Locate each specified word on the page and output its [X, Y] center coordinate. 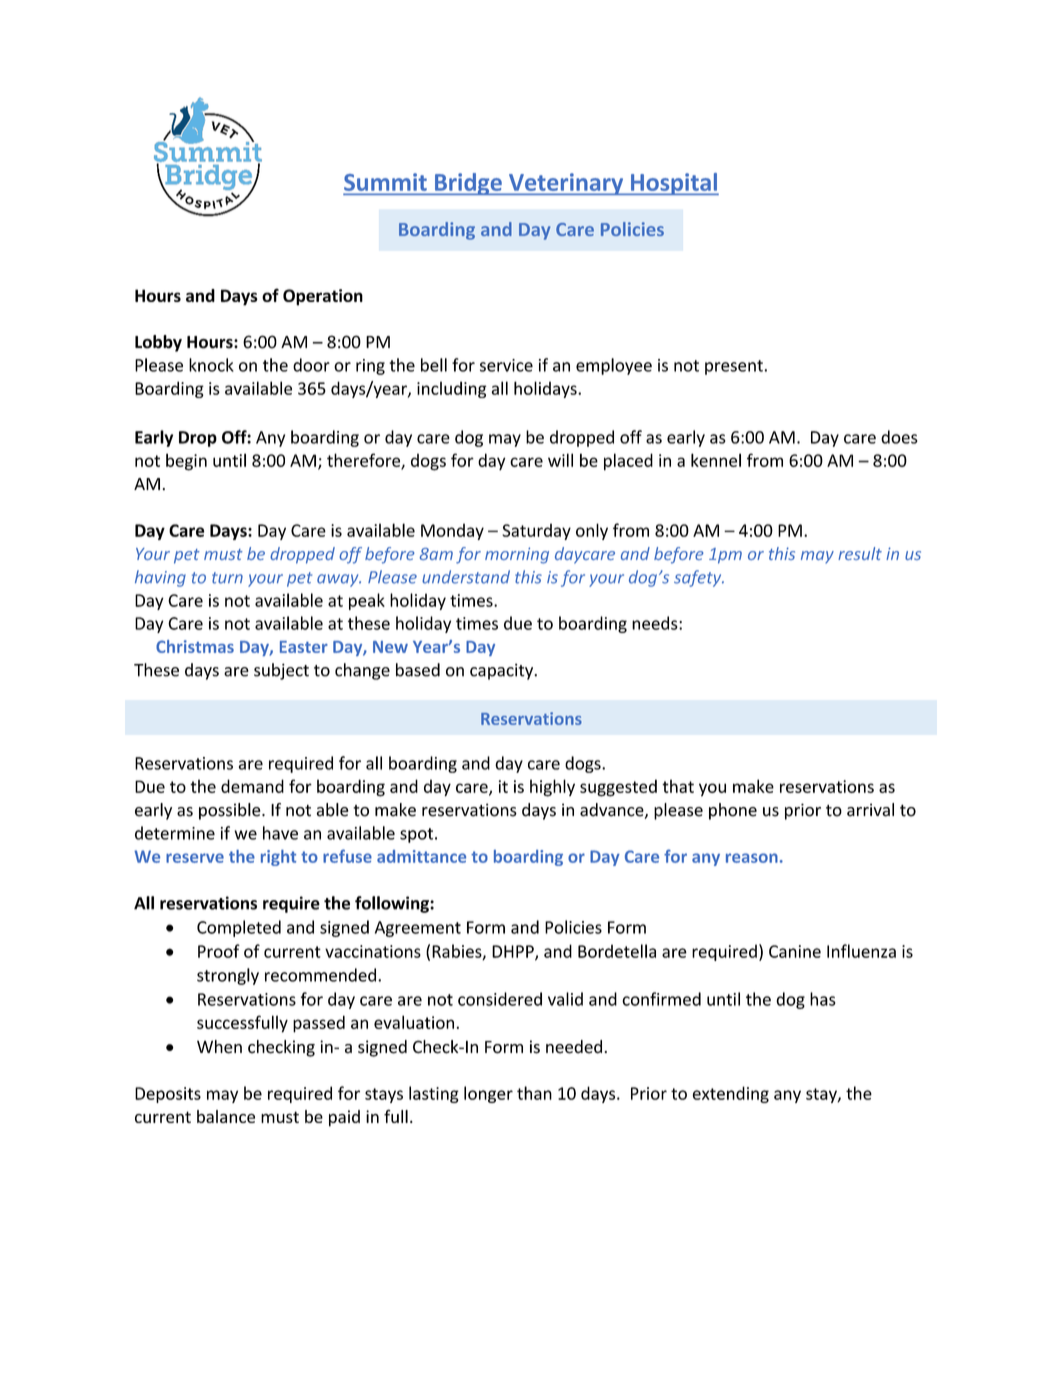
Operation [323, 297]
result [860, 553]
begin [186, 462]
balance [226, 1116]
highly [552, 788]
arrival [870, 810]
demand [252, 786]
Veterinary [566, 184]
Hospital [674, 184]
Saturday [536, 531]
